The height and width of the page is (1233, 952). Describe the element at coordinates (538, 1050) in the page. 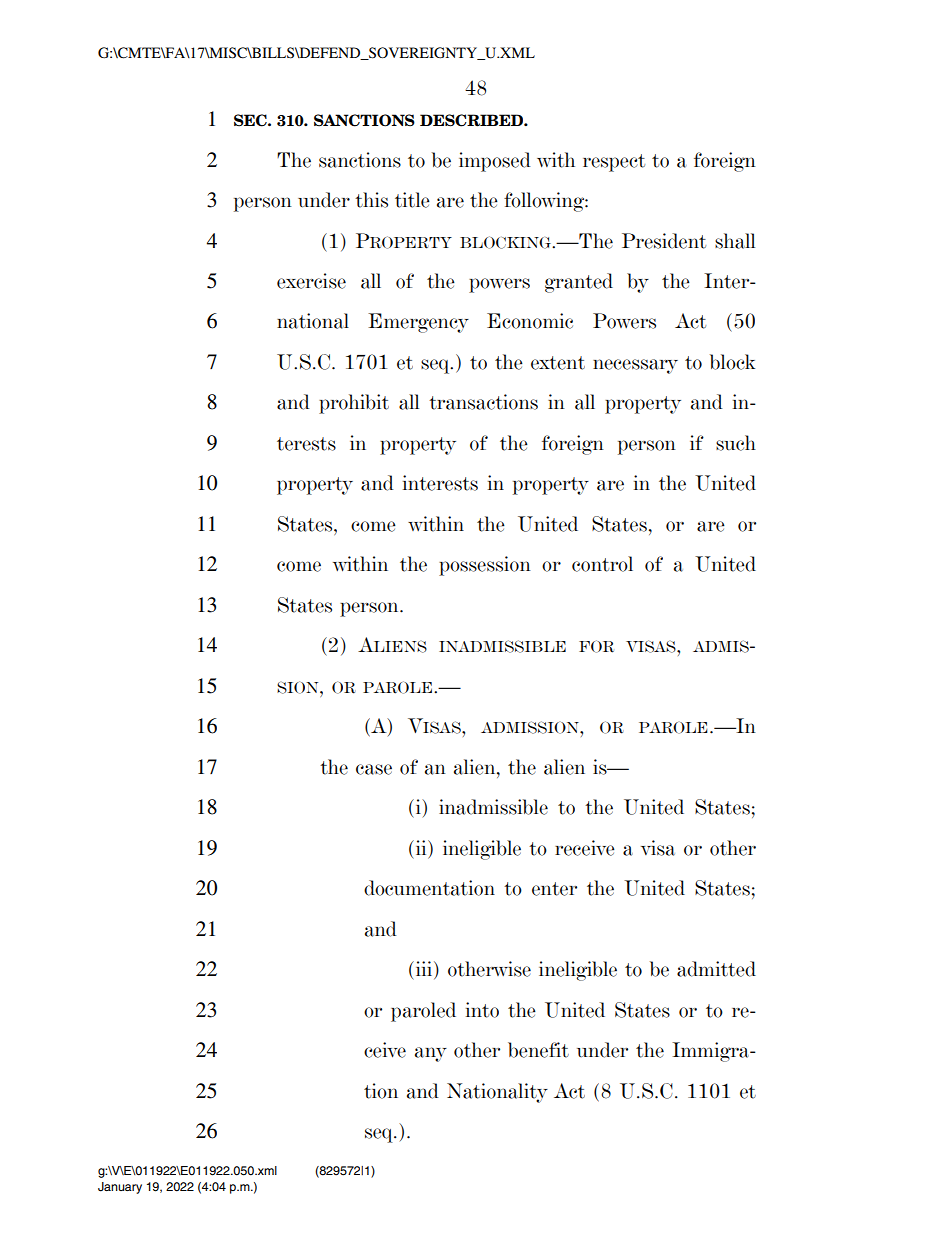

I see `benefit` at that location.
